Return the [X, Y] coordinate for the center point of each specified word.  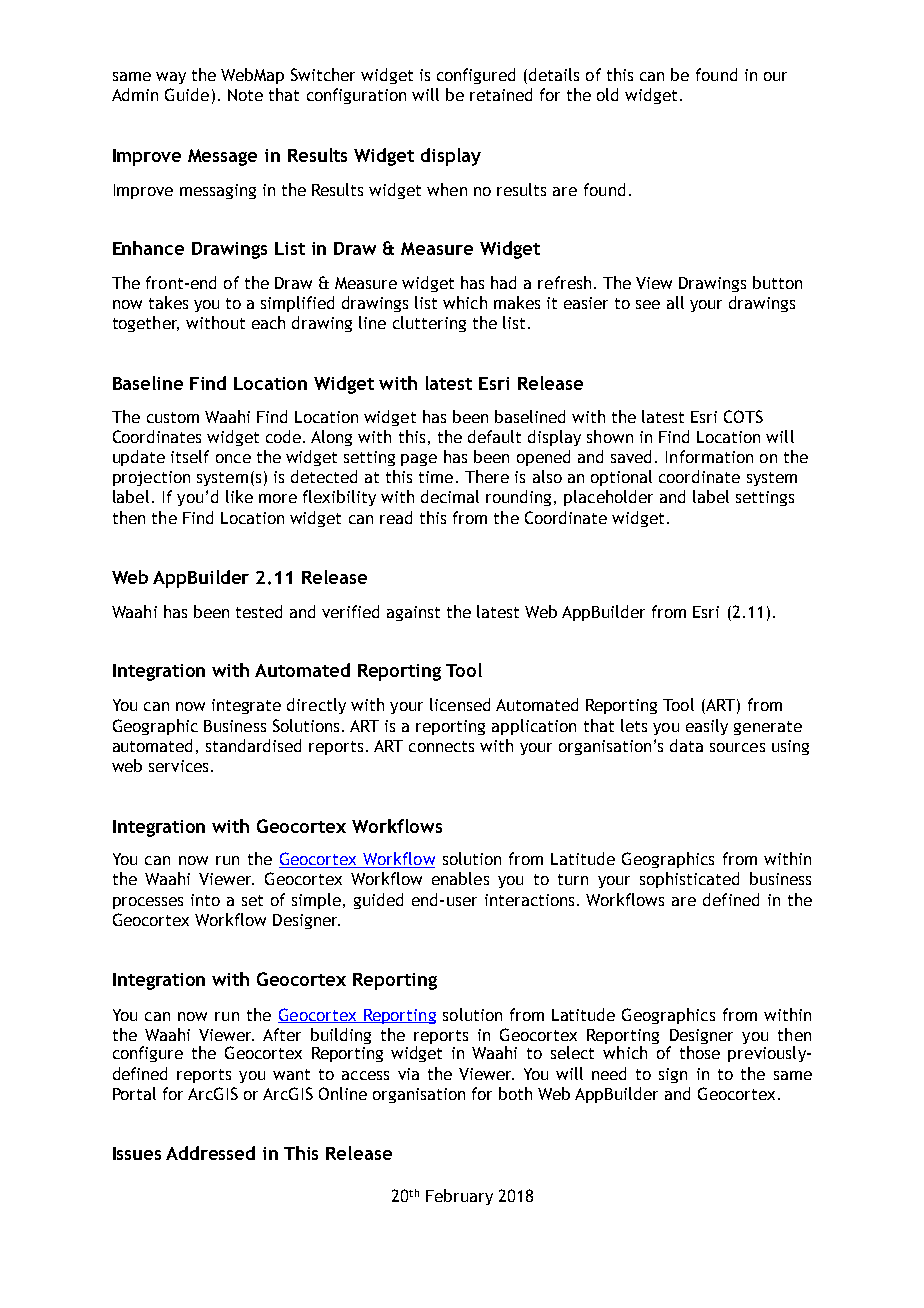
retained [501, 94]
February [459, 1197]
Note [245, 95]
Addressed [210, 1153]
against [413, 613]
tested [259, 611]
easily [707, 727]
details [554, 74]
